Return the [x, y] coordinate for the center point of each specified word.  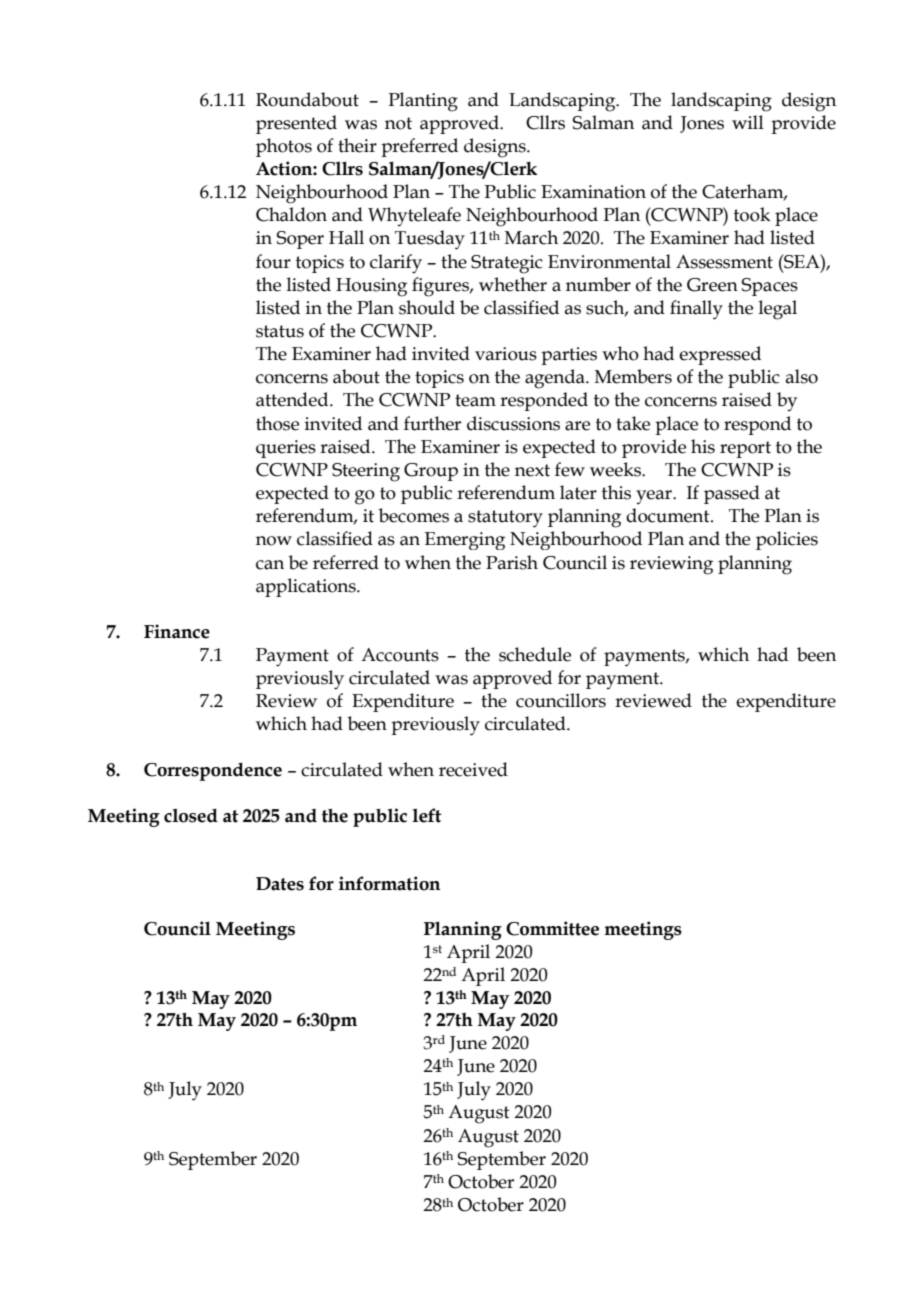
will [748, 122]
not [398, 123]
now [274, 541]
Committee [552, 928]
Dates [280, 884]
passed [732, 494]
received [473, 769]
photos [284, 147]
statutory [505, 519]
